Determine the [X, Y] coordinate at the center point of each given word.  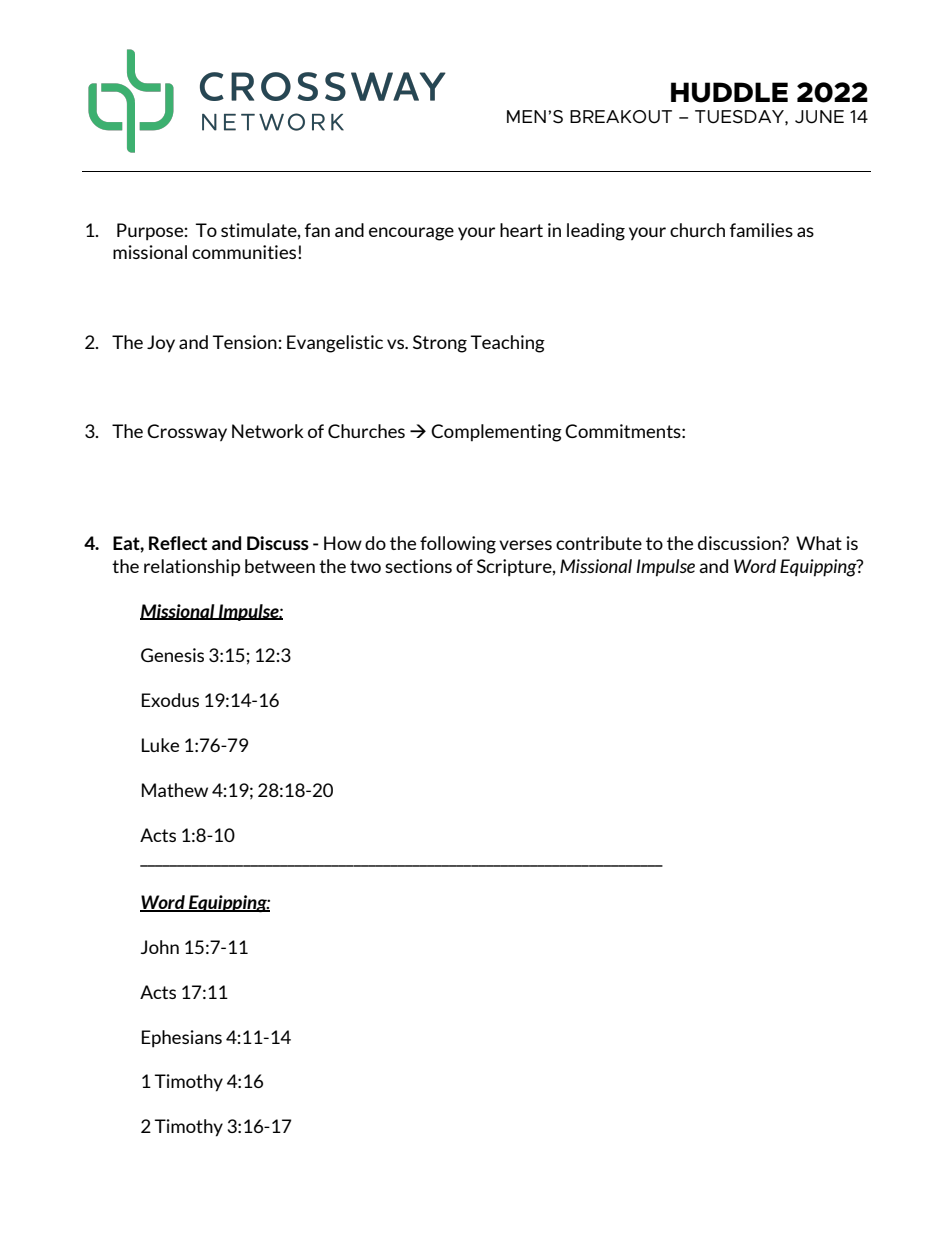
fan [317, 230]
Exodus [170, 700]
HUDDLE [729, 92]
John [160, 947]
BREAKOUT [621, 117]
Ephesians [182, 1039]
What [819, 543]
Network [268, 431]
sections [418, 566]
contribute [599, 543]
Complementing [496, 433]
